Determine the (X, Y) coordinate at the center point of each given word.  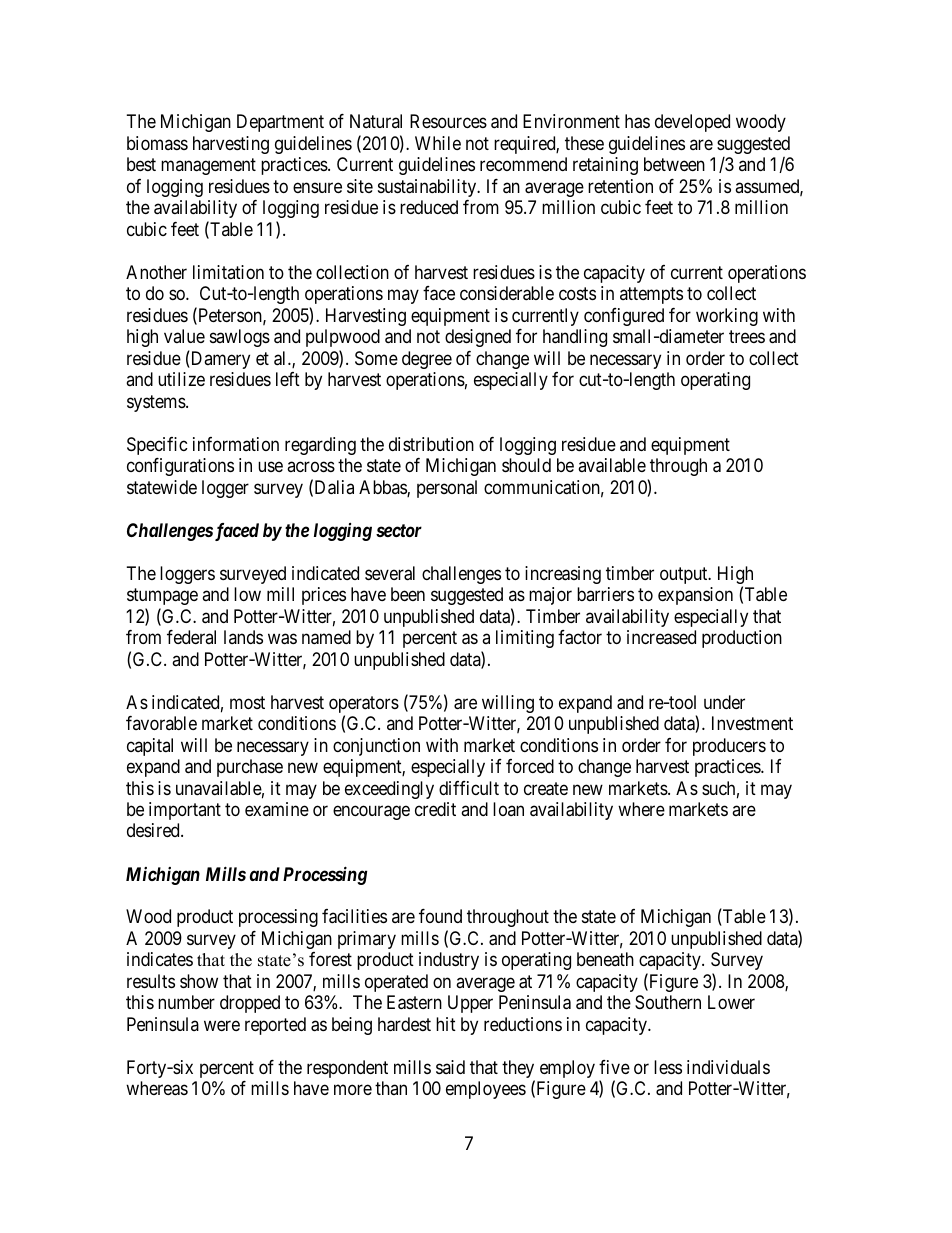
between (674, 164)
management (208, 167)
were (222, 1025)
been (408, 594)
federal (191, 637)
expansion (695, 596)
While (438, 143)
